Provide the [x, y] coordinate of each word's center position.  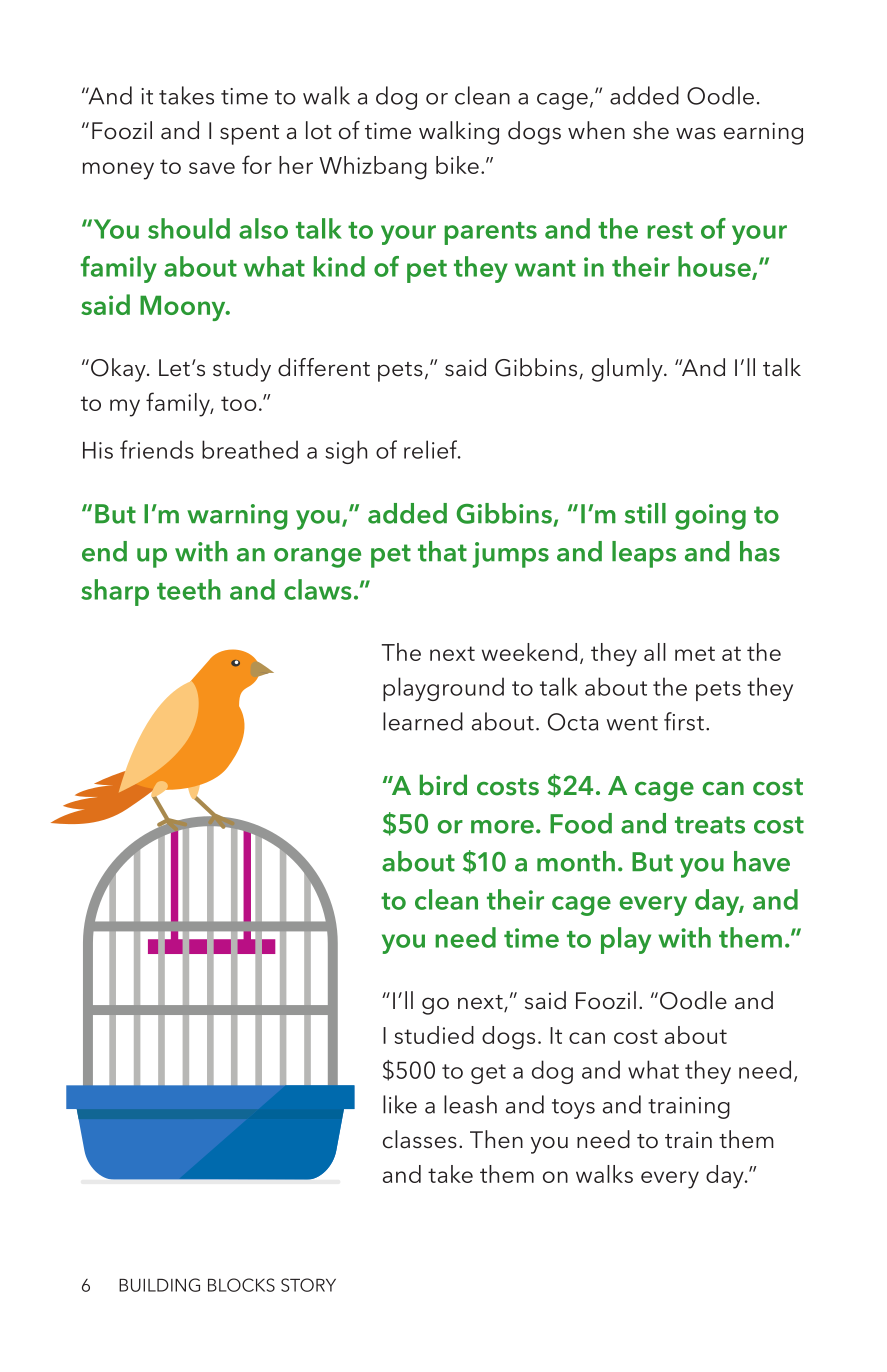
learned [423, 721]
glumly [628, 370]
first [684, 721]
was [696, 133]
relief [432, 449]
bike [457, 165]
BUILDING [159, 1285]
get [488, 1074]
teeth [189, 589]
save [212, 168]
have [762, 861]
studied [434, 1035]
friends [157, 449]
